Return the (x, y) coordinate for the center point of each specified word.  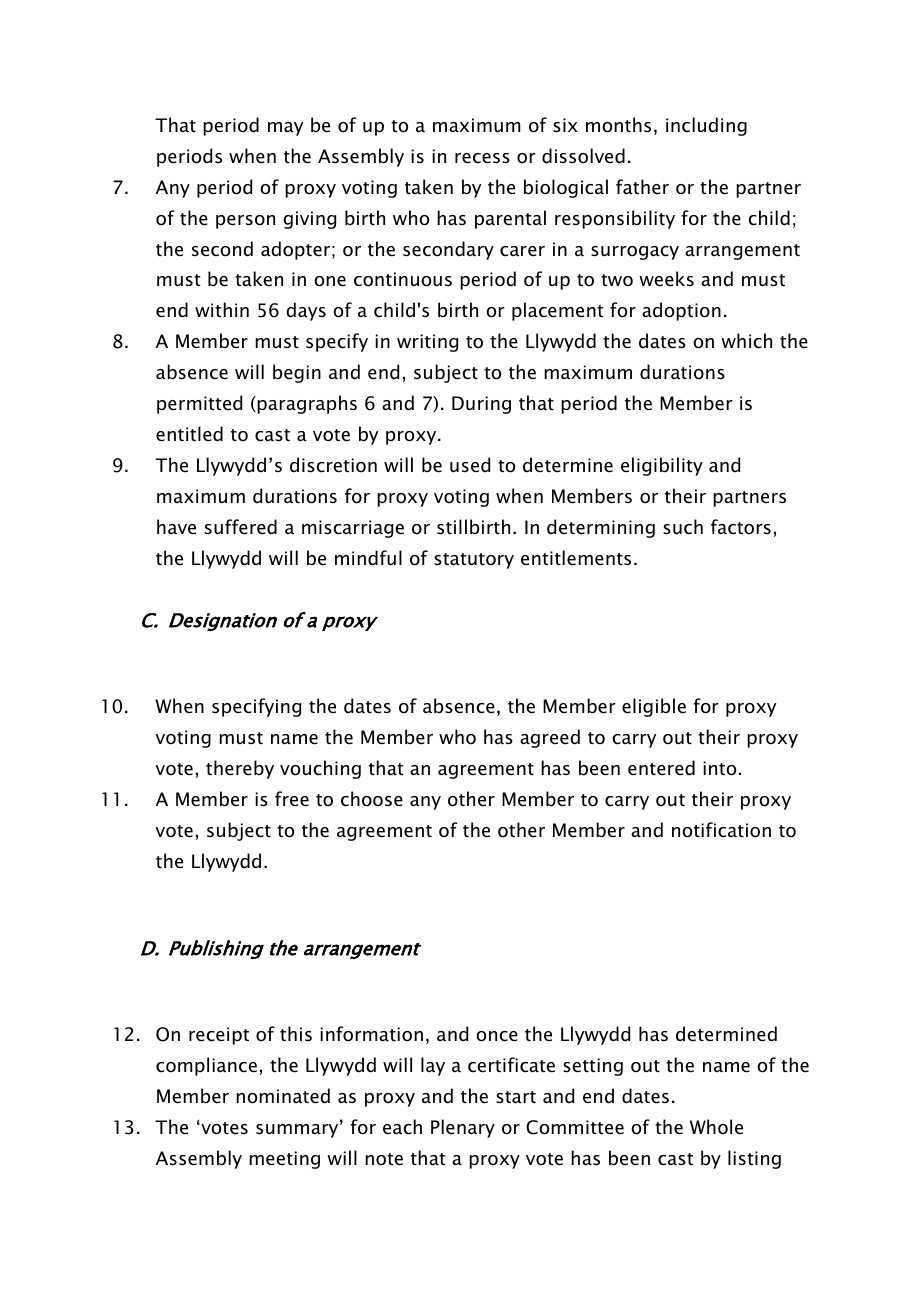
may (285, 129)
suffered (241, 527)
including (706, 126)
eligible (654, 707)
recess (482, 158)
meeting (284, 1160)
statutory (474, 561)
